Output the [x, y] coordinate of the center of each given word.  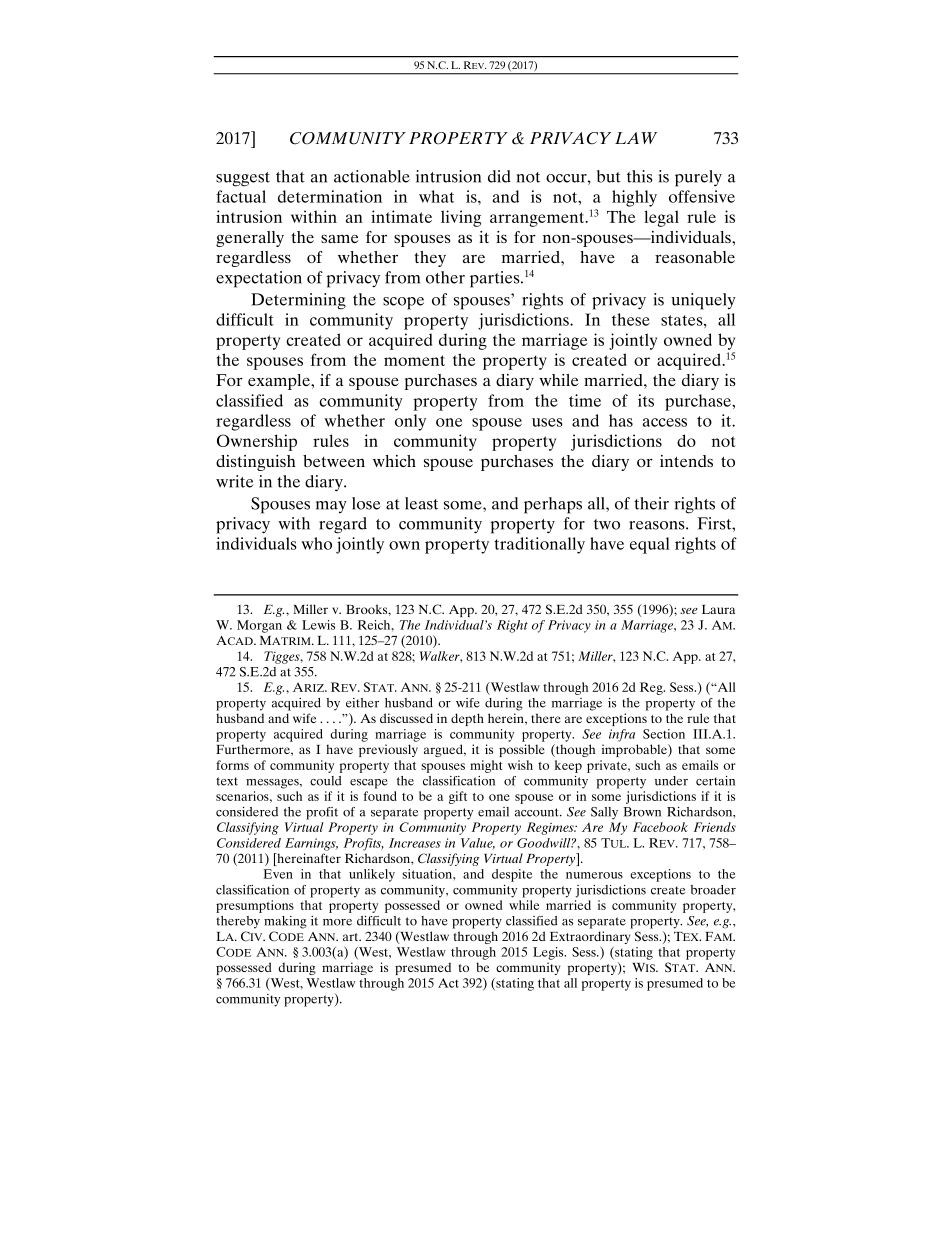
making [285, 922]
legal [661, 218]
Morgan [259, 626]
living [461, 218]
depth [467, 719]
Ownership [257, 442]
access [665, 422]
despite [512, 875]
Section [664, 734]
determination [330, 196]
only [410, 422]
